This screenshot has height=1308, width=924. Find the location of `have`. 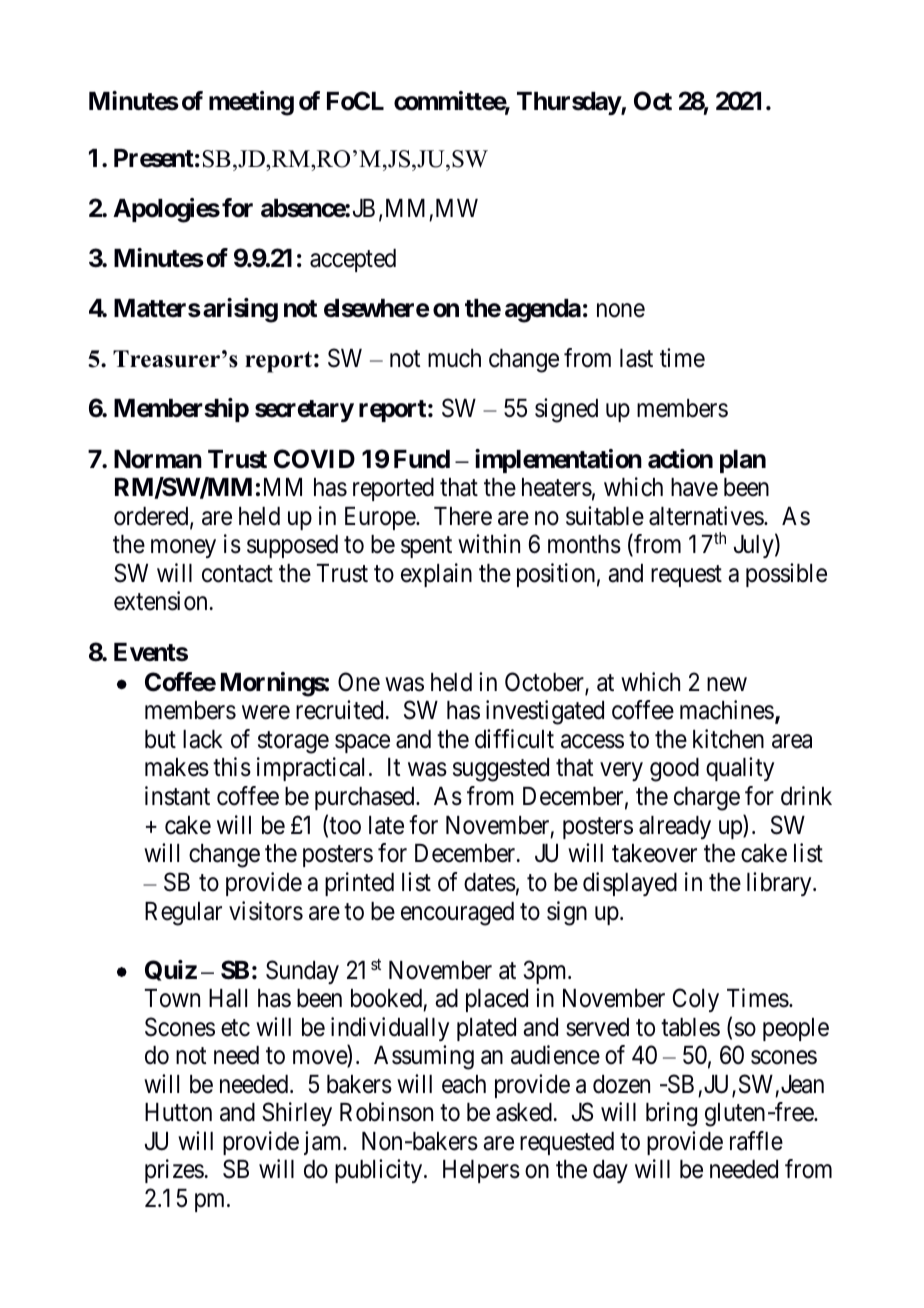

have is located at coordinates (694, 487).
